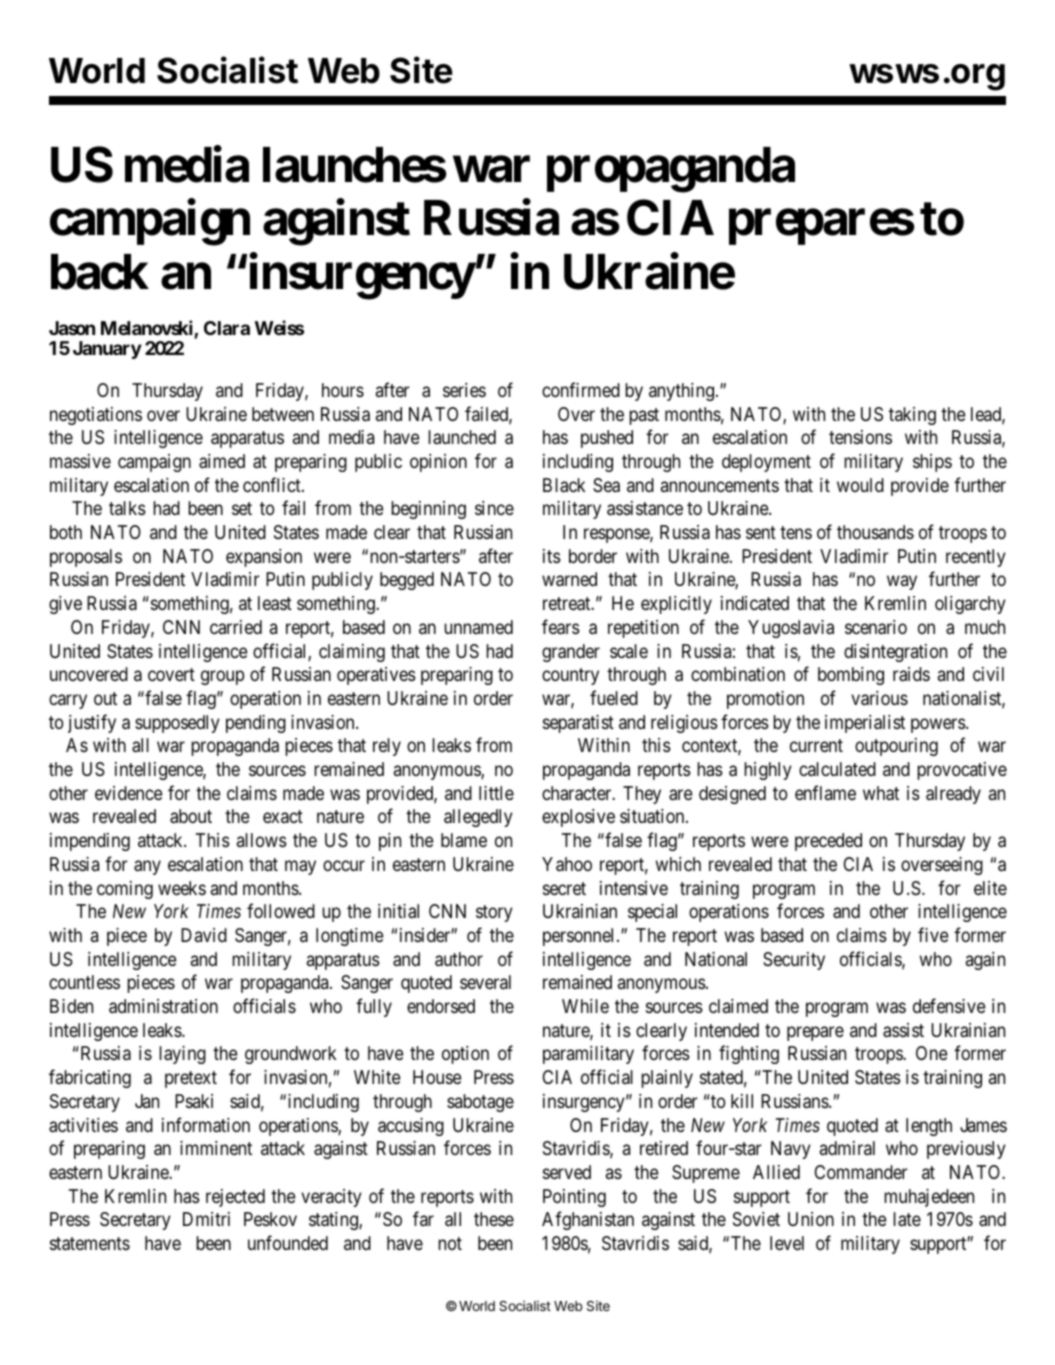 The width and height of the screenshot is (1055, 1365). Describe the element at coordinates (561, 627) in the screenshot. I see `fears` at that location.
